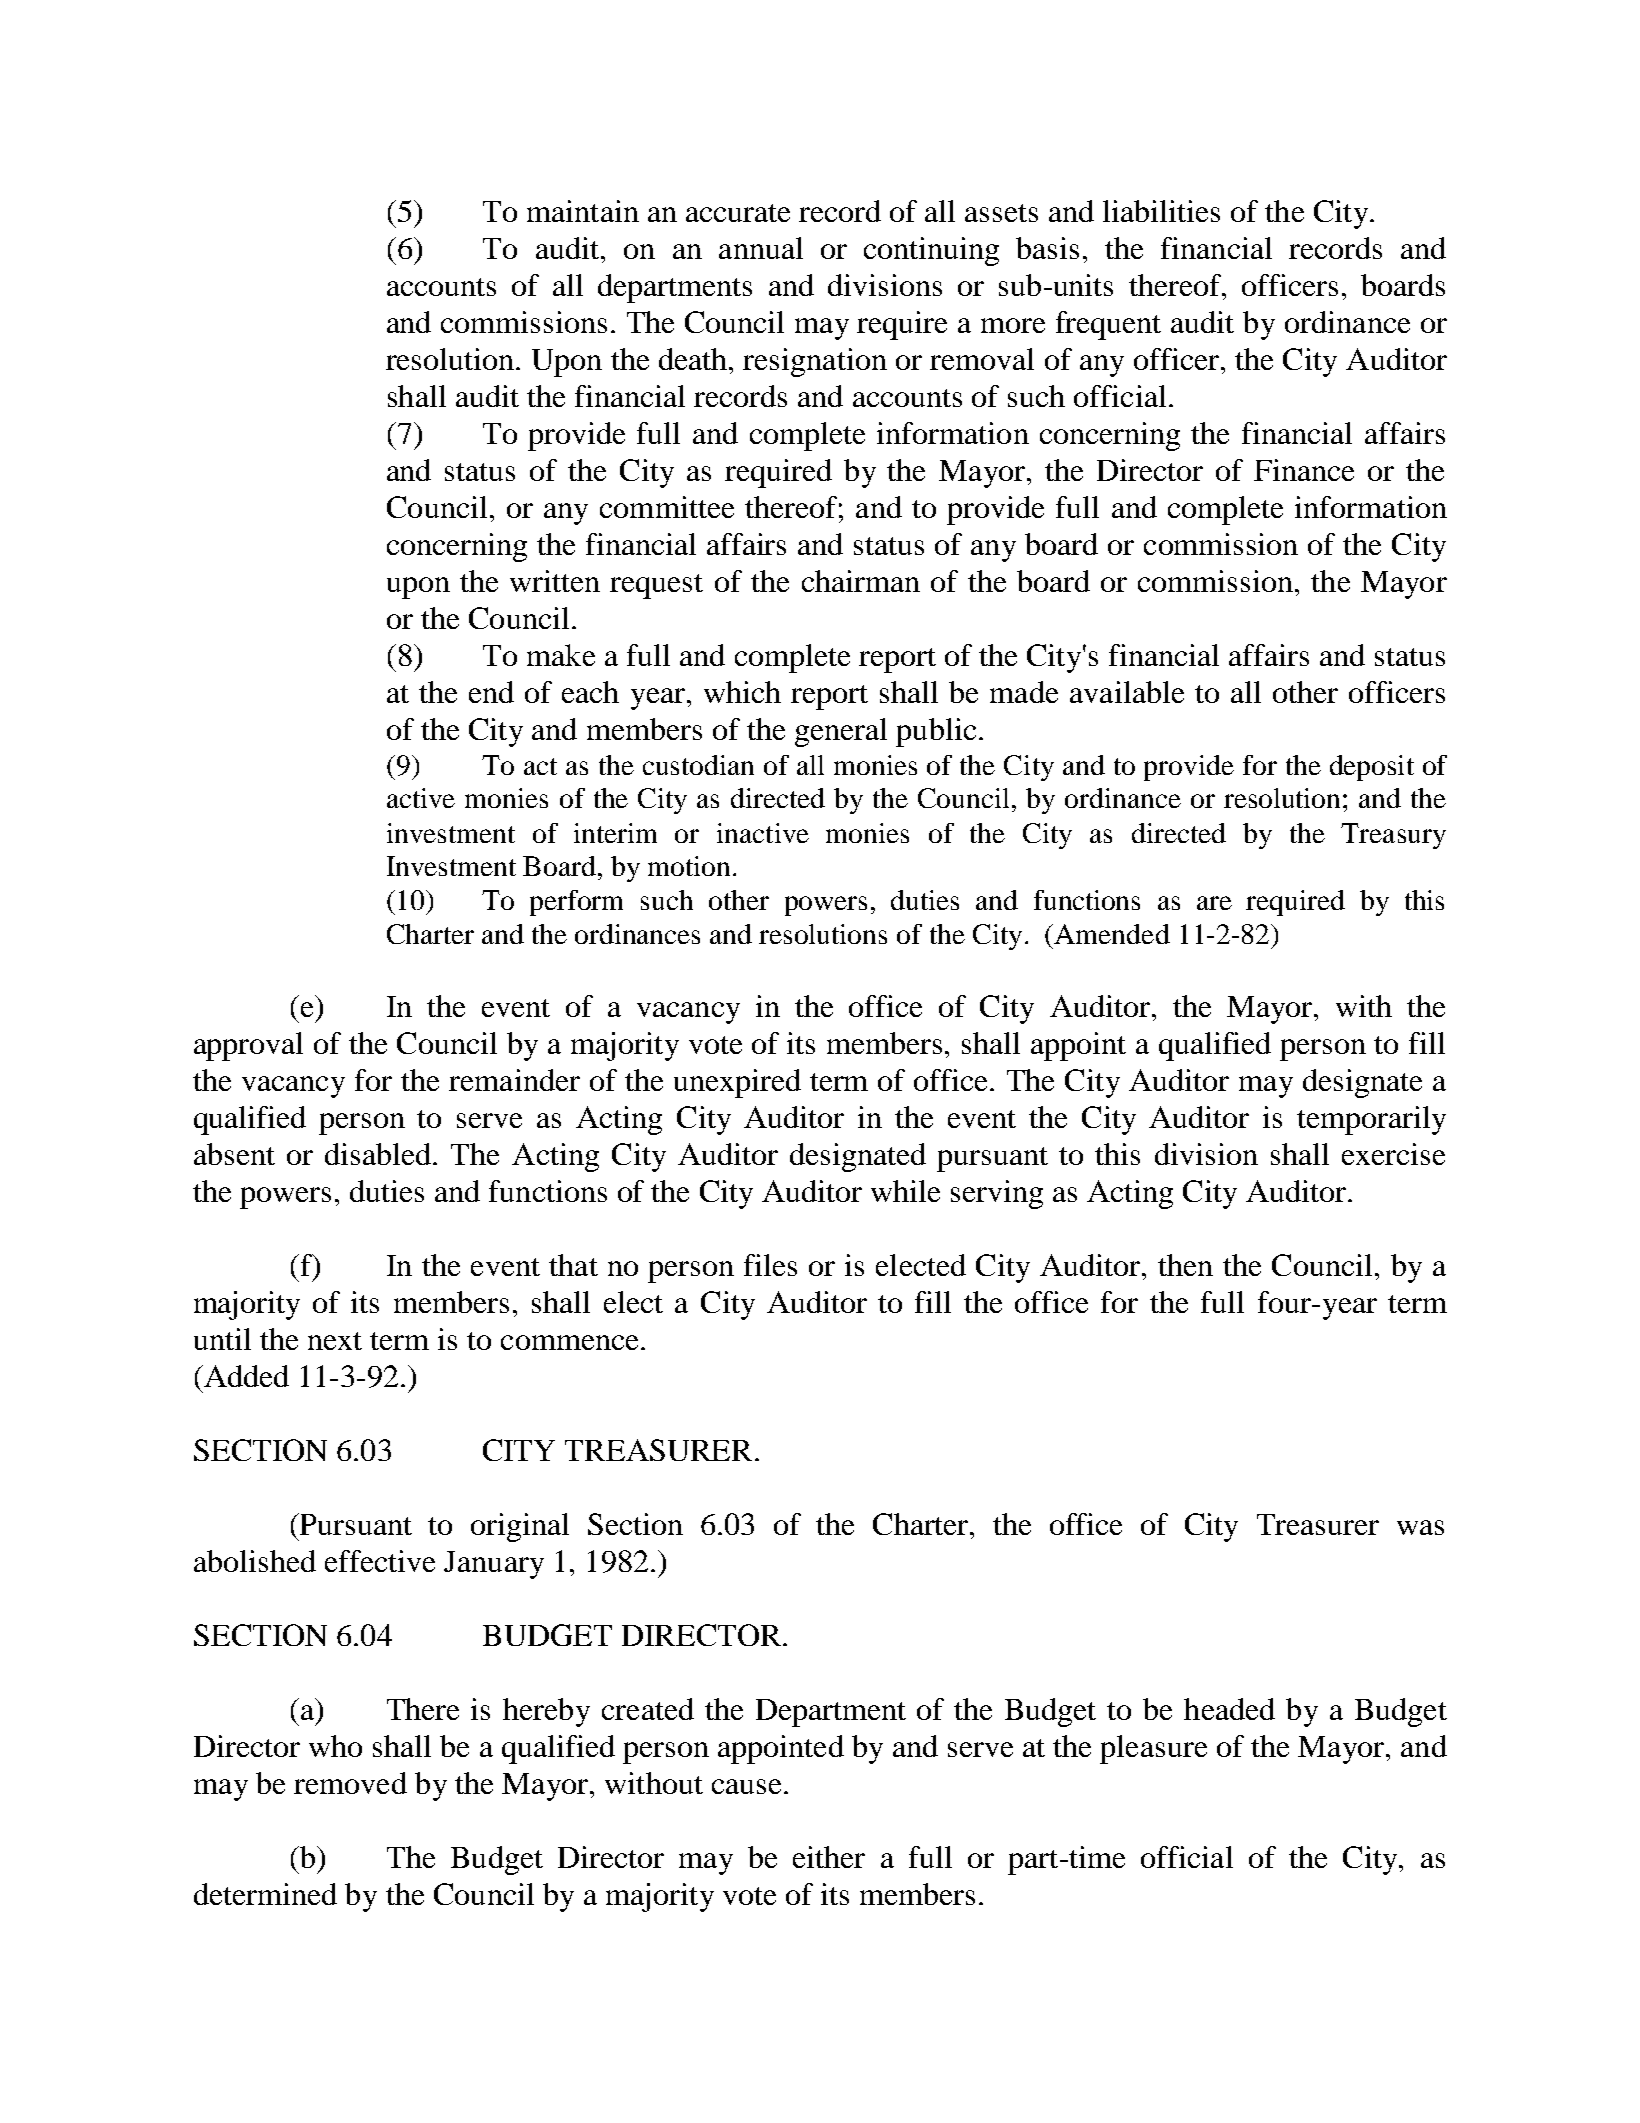 This screenshot has height=2123, width=1640. What do you see at coordinates (761, 248) in the screenshot?
I see `annual` at bounding box center [761, 248].
